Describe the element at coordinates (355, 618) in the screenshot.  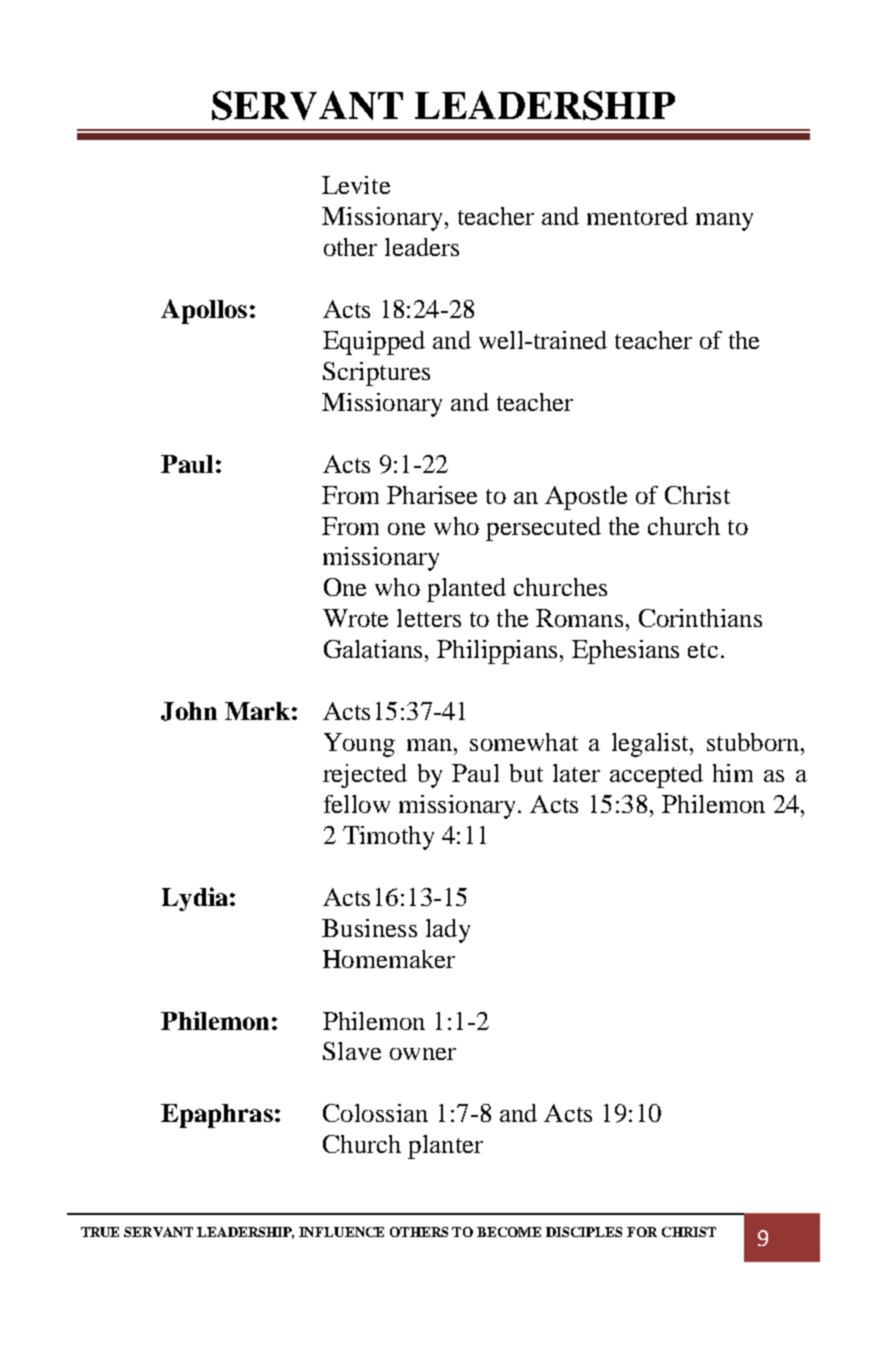
I see `Wrote` at that location.
